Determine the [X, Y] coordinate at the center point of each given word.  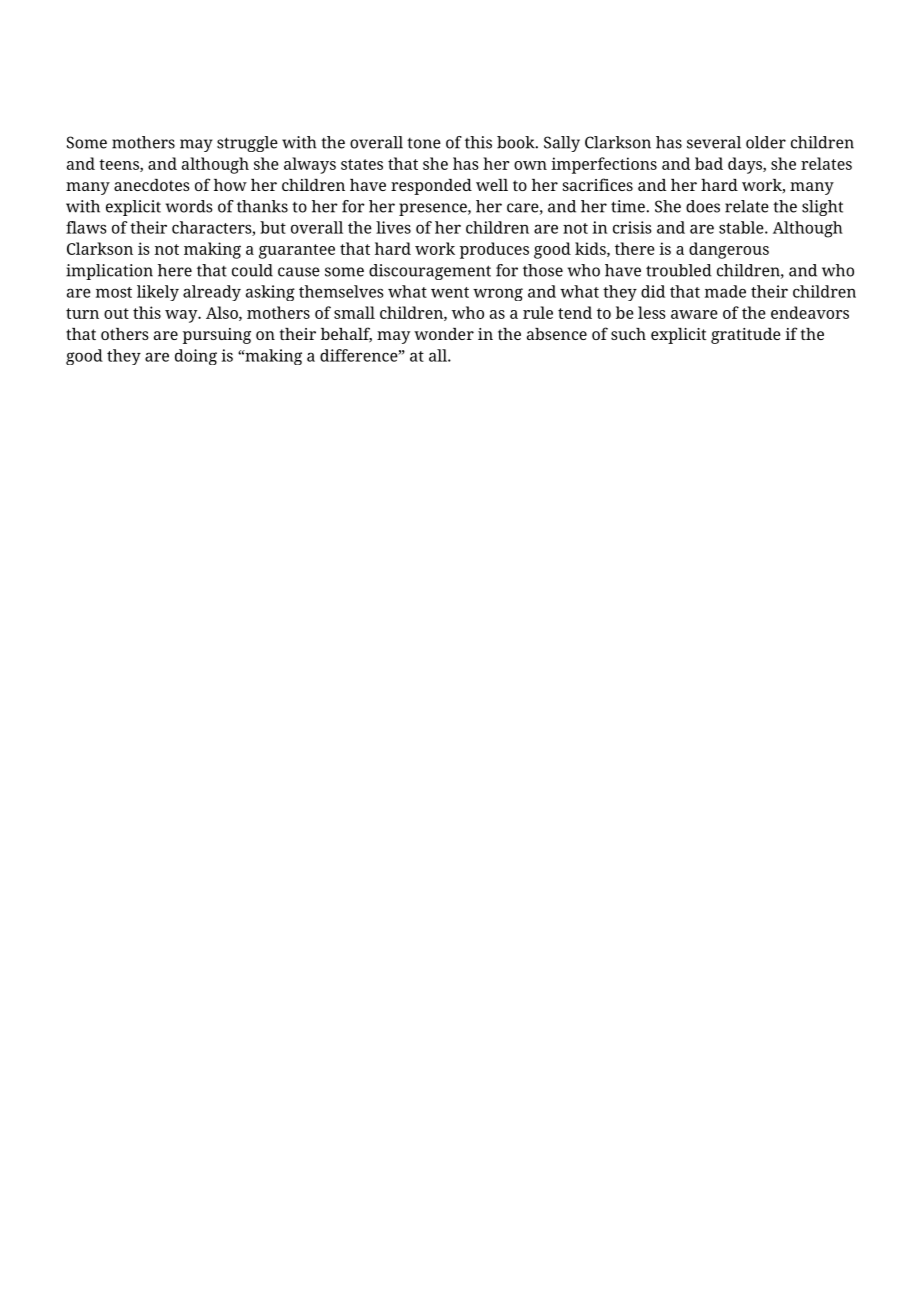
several [714, 142]
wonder [444, 334]
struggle [247, 144]
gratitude [746, 336]
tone [424, 143]
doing [196, 357]
